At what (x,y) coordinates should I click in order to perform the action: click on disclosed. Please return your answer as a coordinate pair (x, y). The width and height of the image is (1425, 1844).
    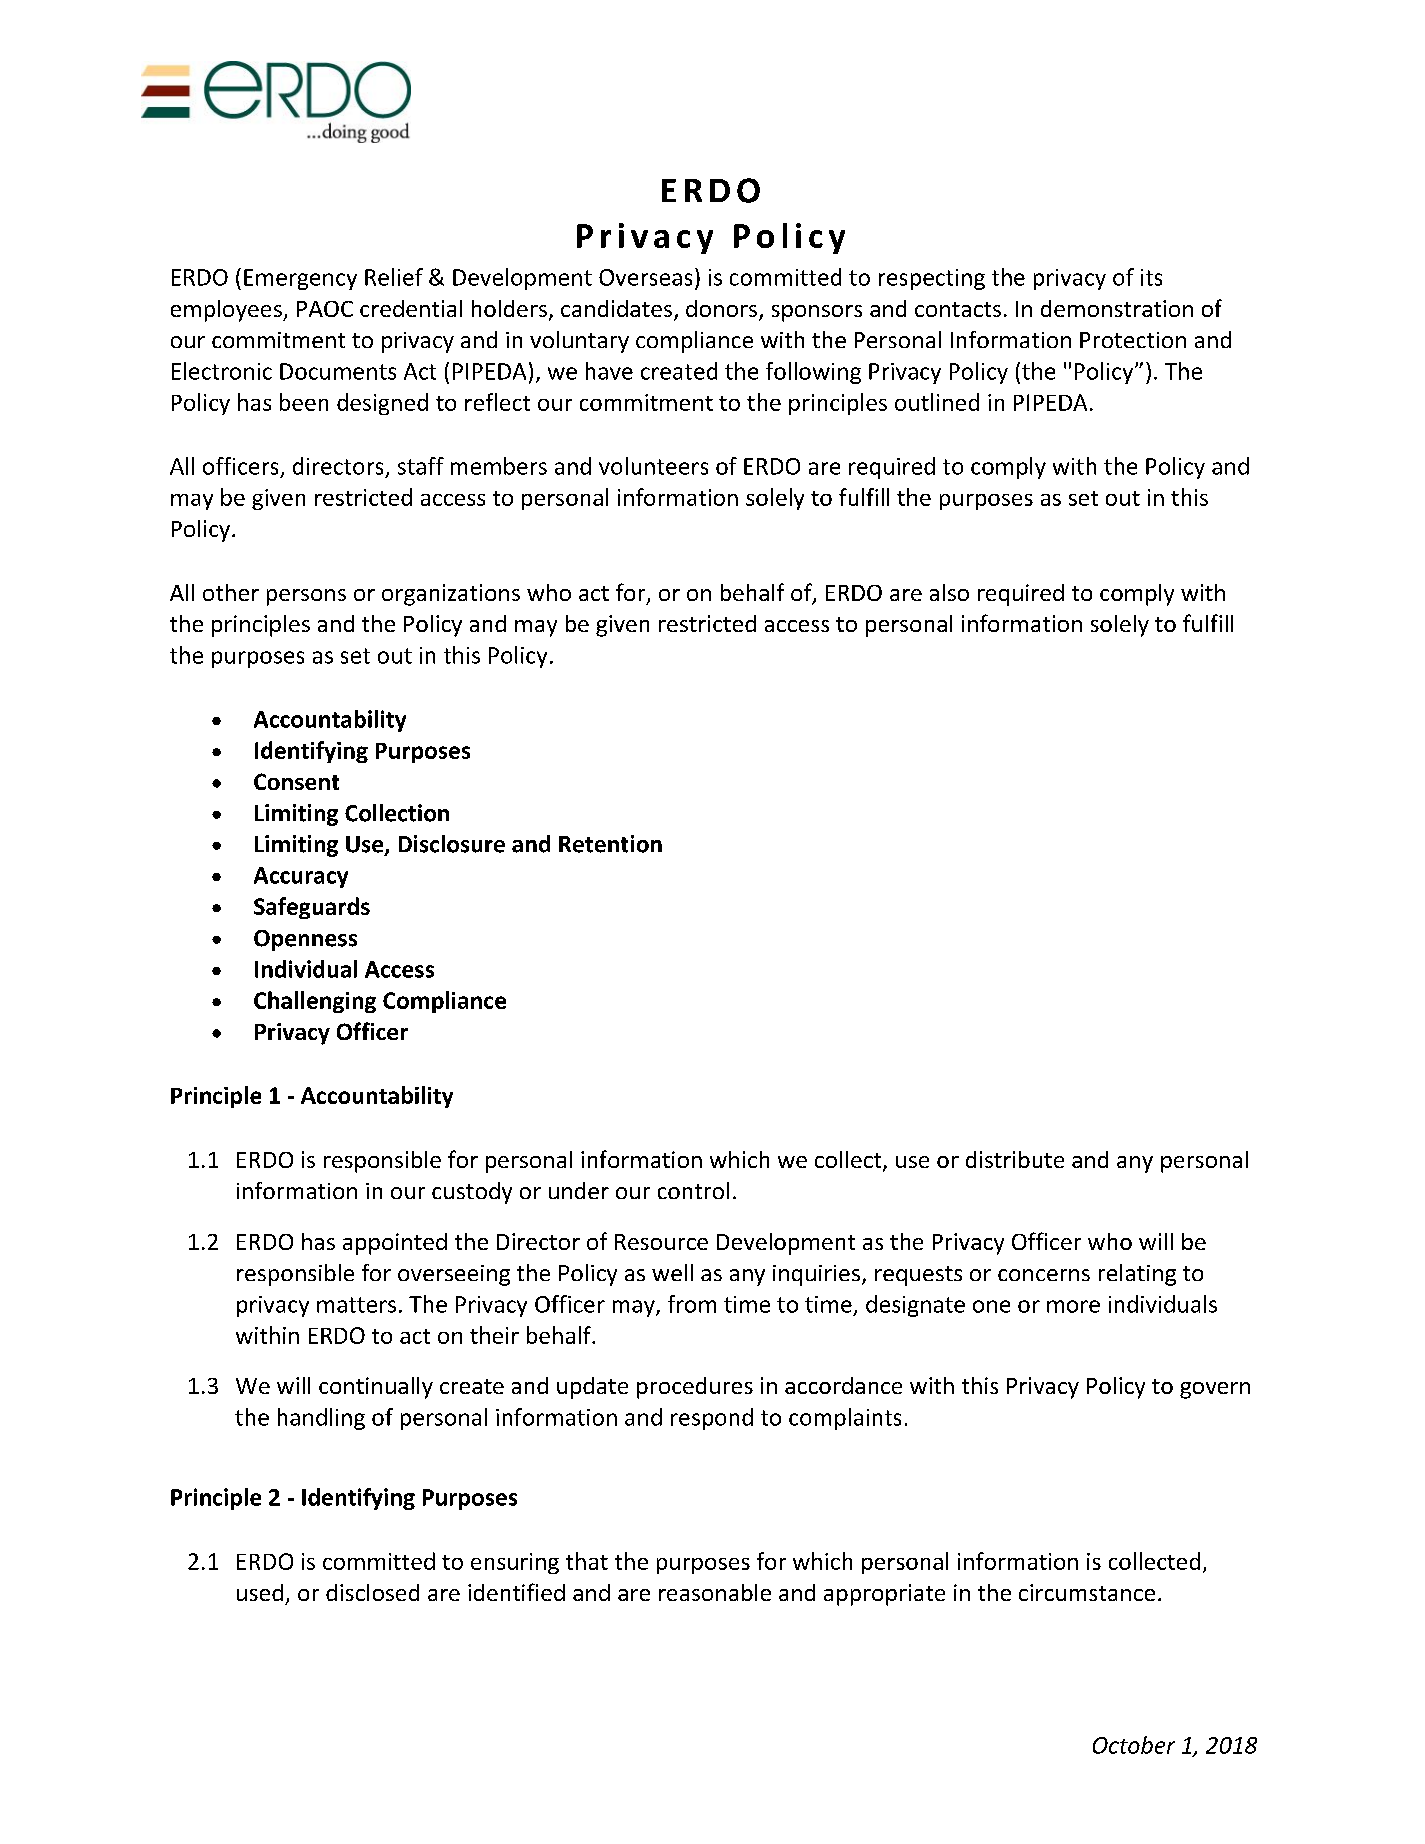
    Looking at the image, I should click on (372, 1592).
